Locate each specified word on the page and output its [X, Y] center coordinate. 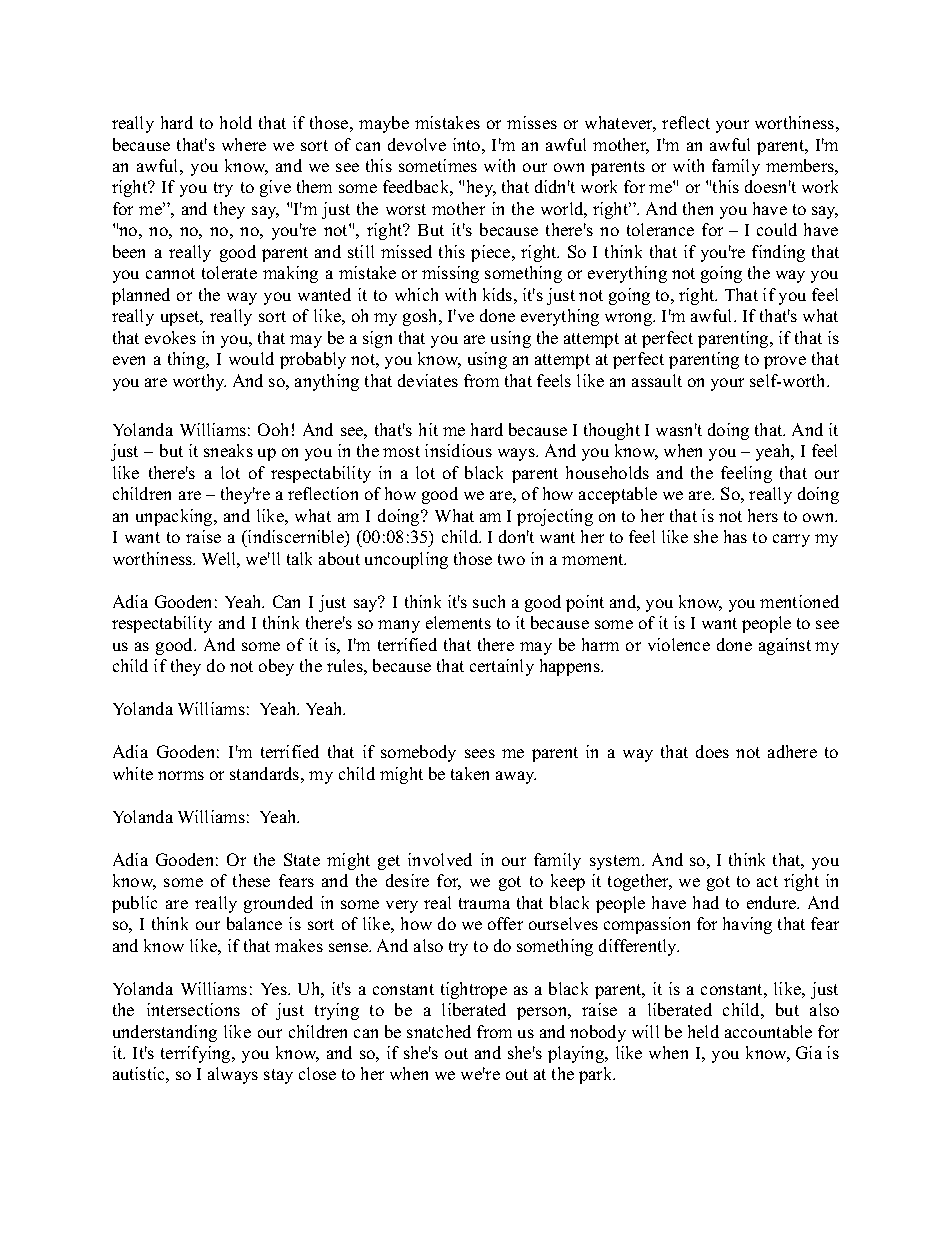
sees [480, 753]
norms [181, 775]
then [698, 208]
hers [763, 515]
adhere [792, 751]
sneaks [228, 450]
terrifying [197, 1054]
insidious [458, 450]
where [244, 144]
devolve [417, 144]
